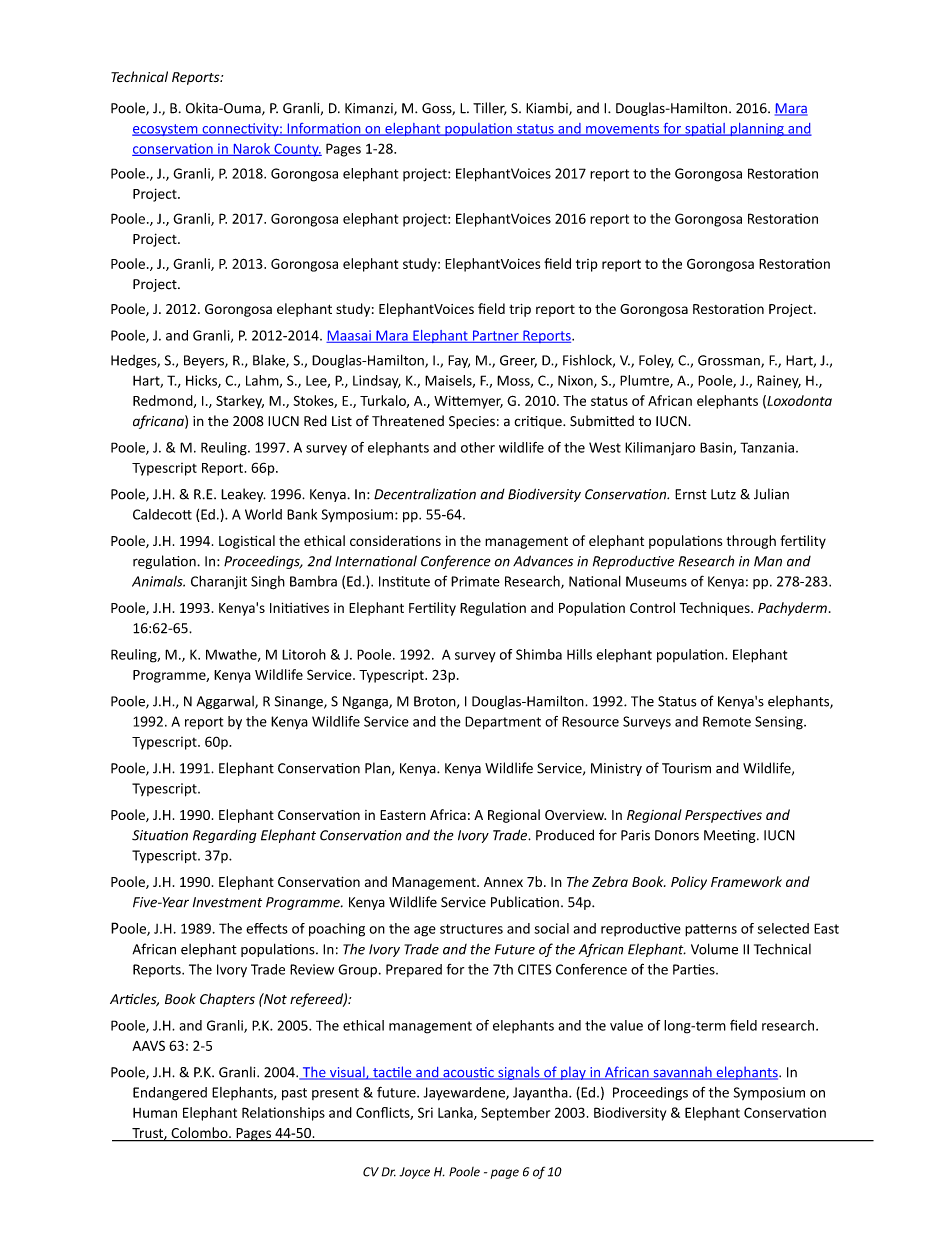 The height and width of the screenshot is (1233, 952). I want to click on Tiller, so click(490, 108).
